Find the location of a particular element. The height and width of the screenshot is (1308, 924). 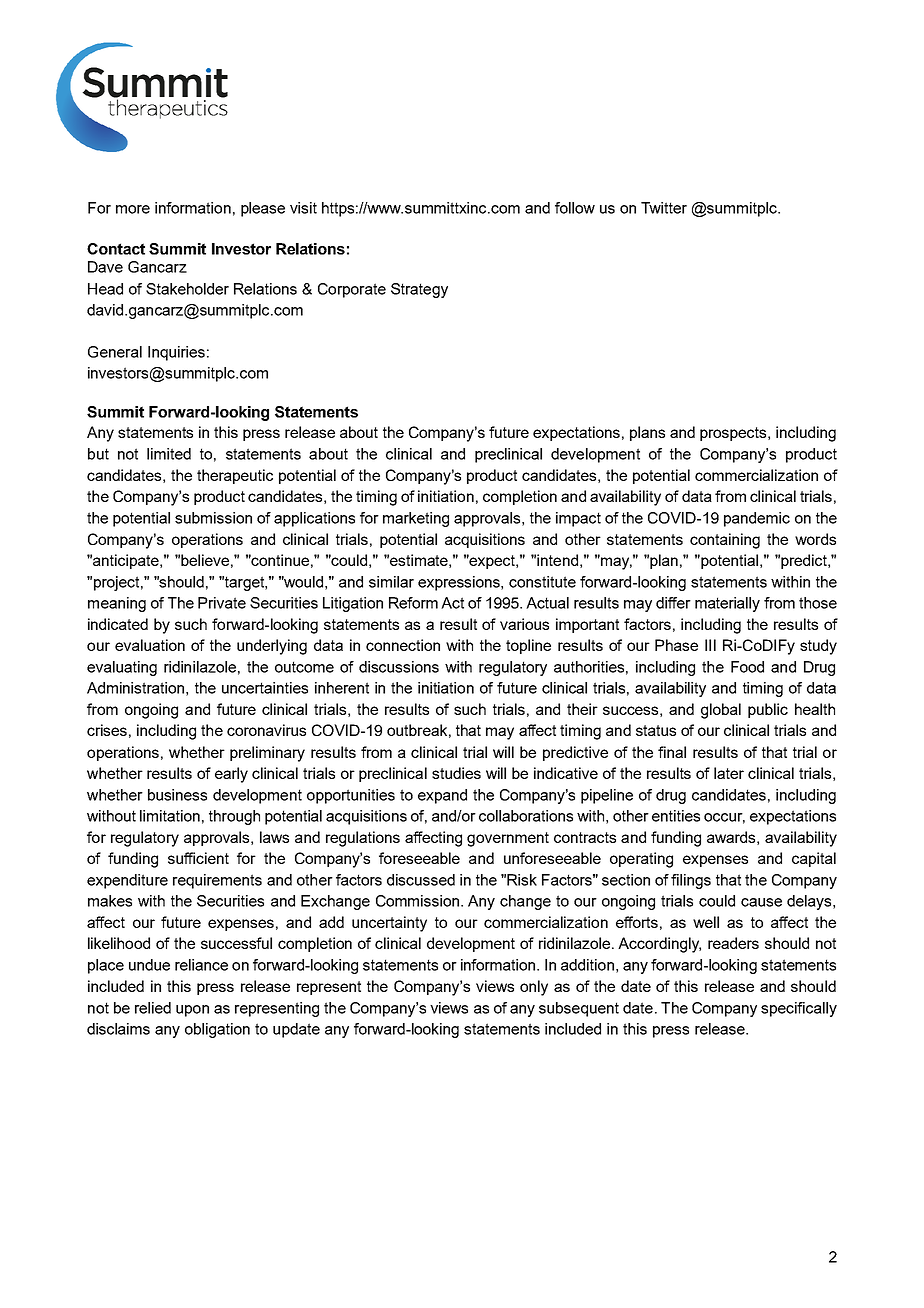

Twitter is located at coordinates (664, 208).
